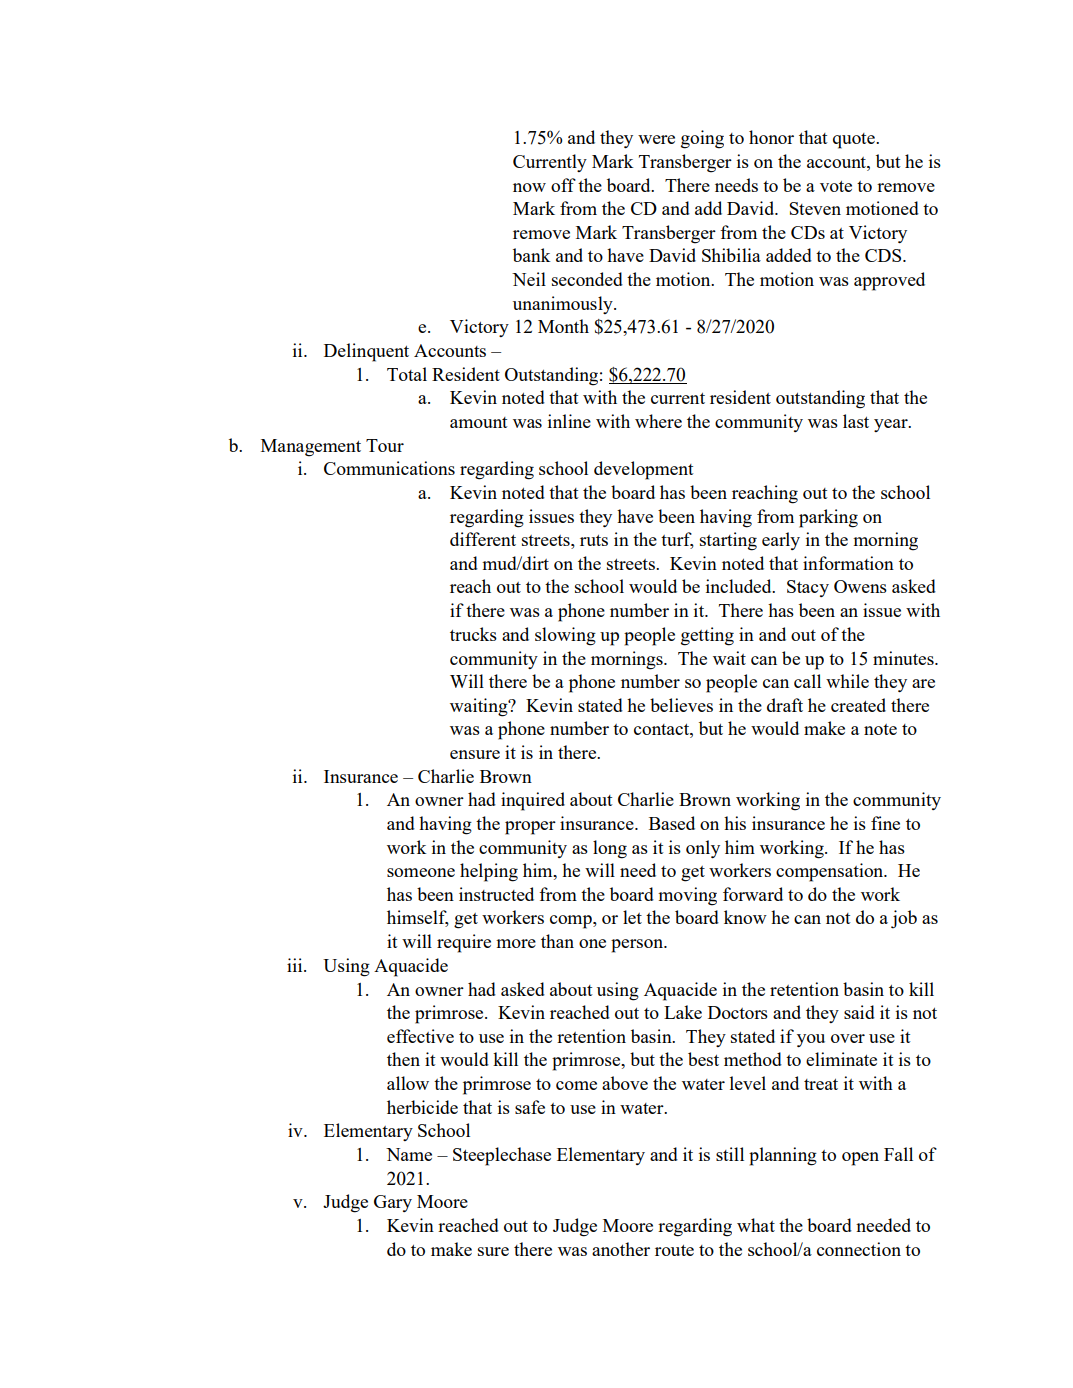 This page has width=1073, height=1388. What do you see at coordinates (885, 823) in the page?
I see `fine` at bounding box center [885, 823].
